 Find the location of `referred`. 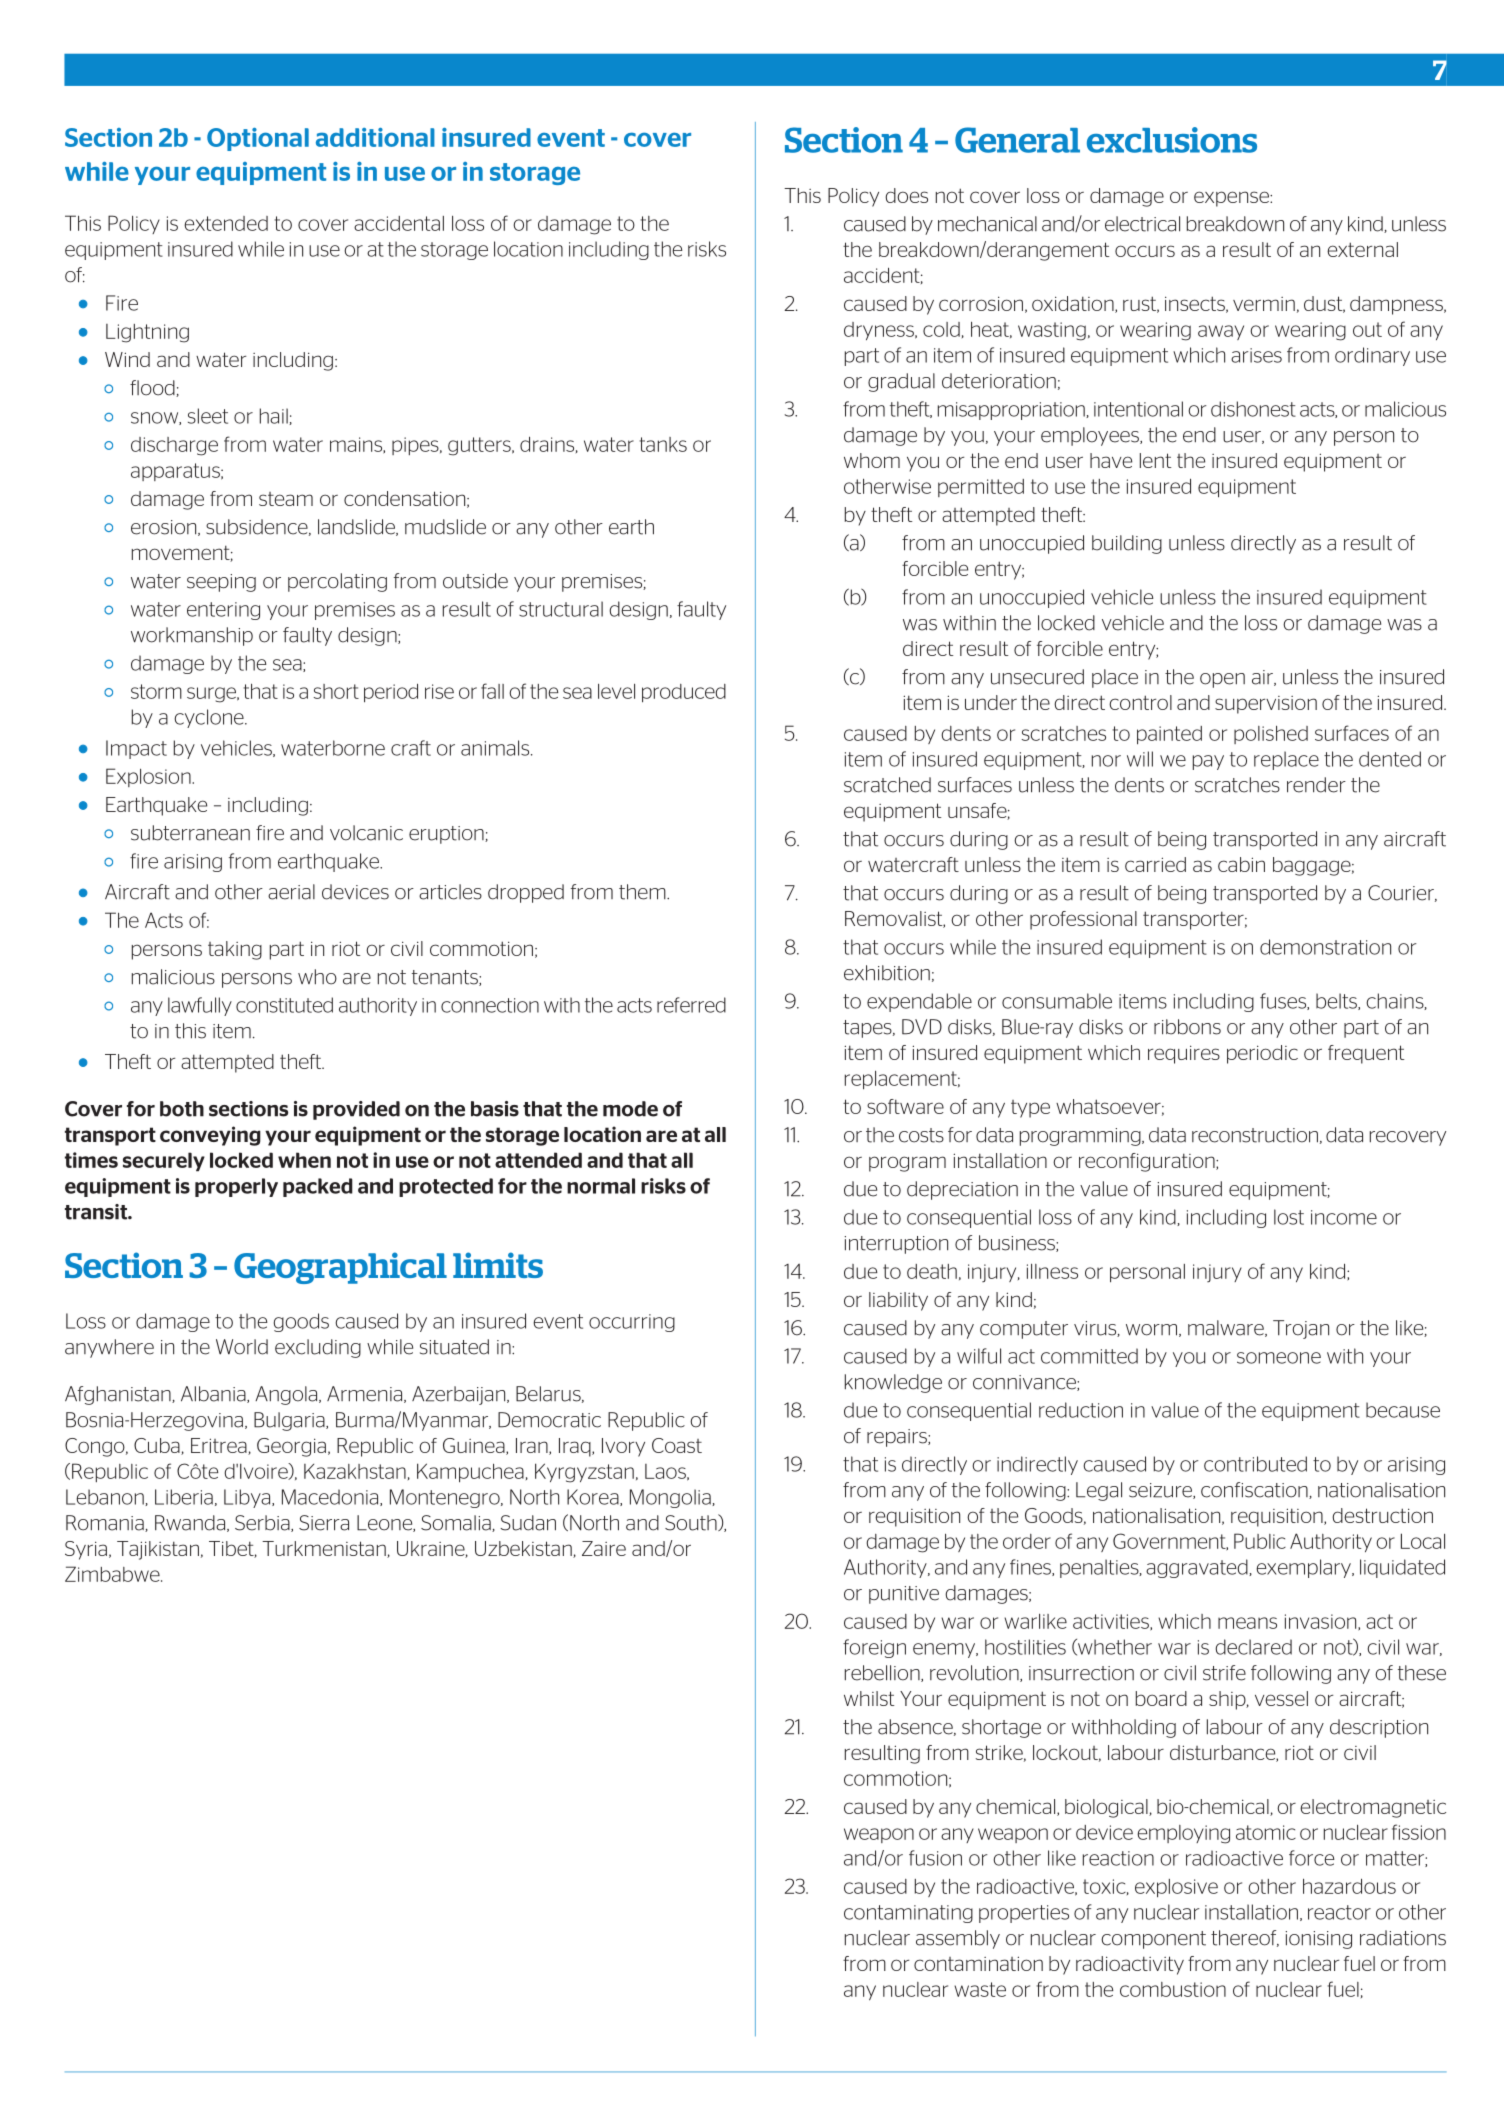

referred is located at coordinates (691, 1005).
